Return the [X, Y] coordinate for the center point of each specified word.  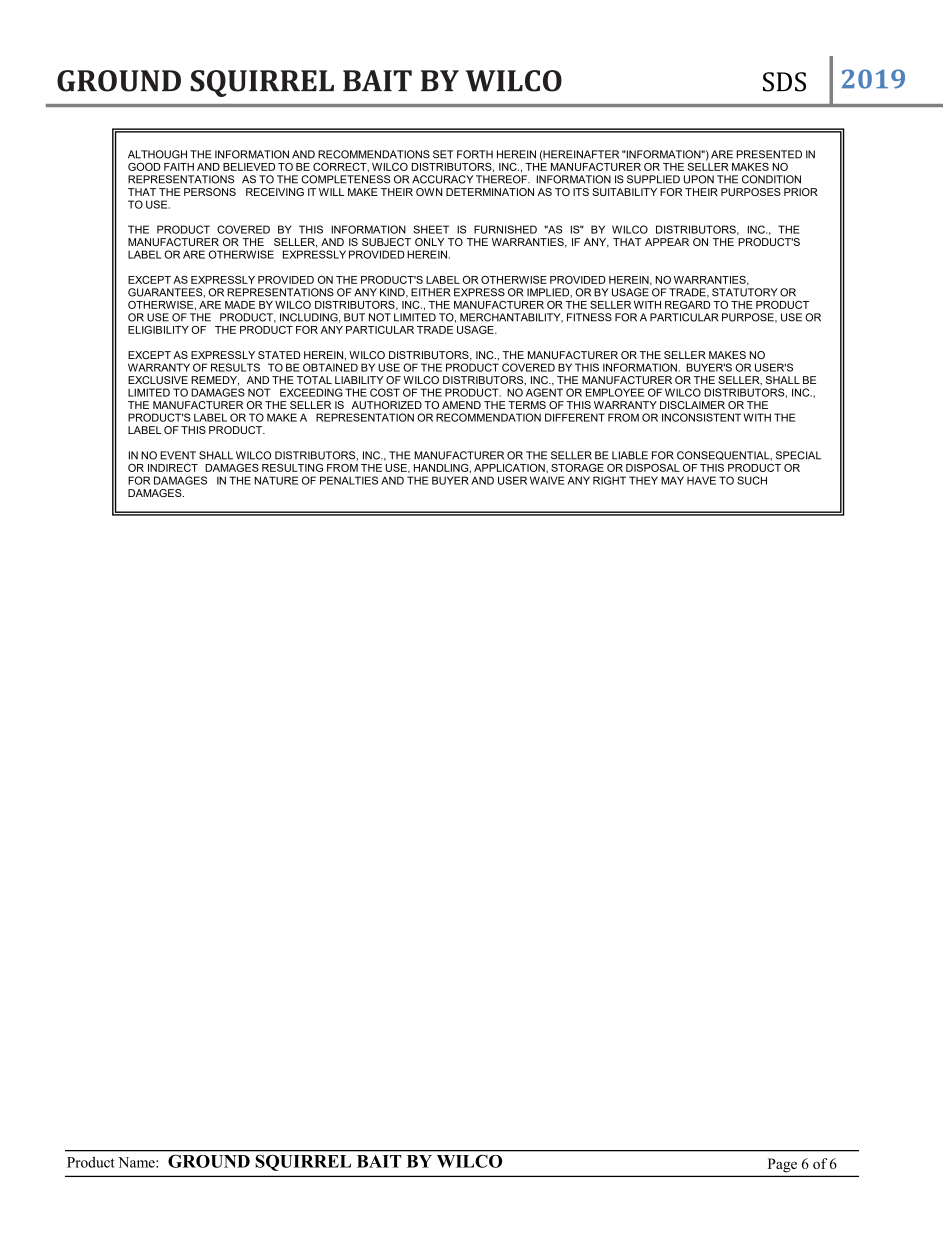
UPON [699, 179]
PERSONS [210, 192]
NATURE [276, 480]
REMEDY [215, 381]
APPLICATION [510, 467]
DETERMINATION [490, 192]
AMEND [461, 405]
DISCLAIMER [692, 405]
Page [782, 1165]
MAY [672, 480]
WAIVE [547, 480]
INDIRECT [173, 467]
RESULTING [292, 467]
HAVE [701, 480]
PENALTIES [349, 480]
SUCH [752, 480]
